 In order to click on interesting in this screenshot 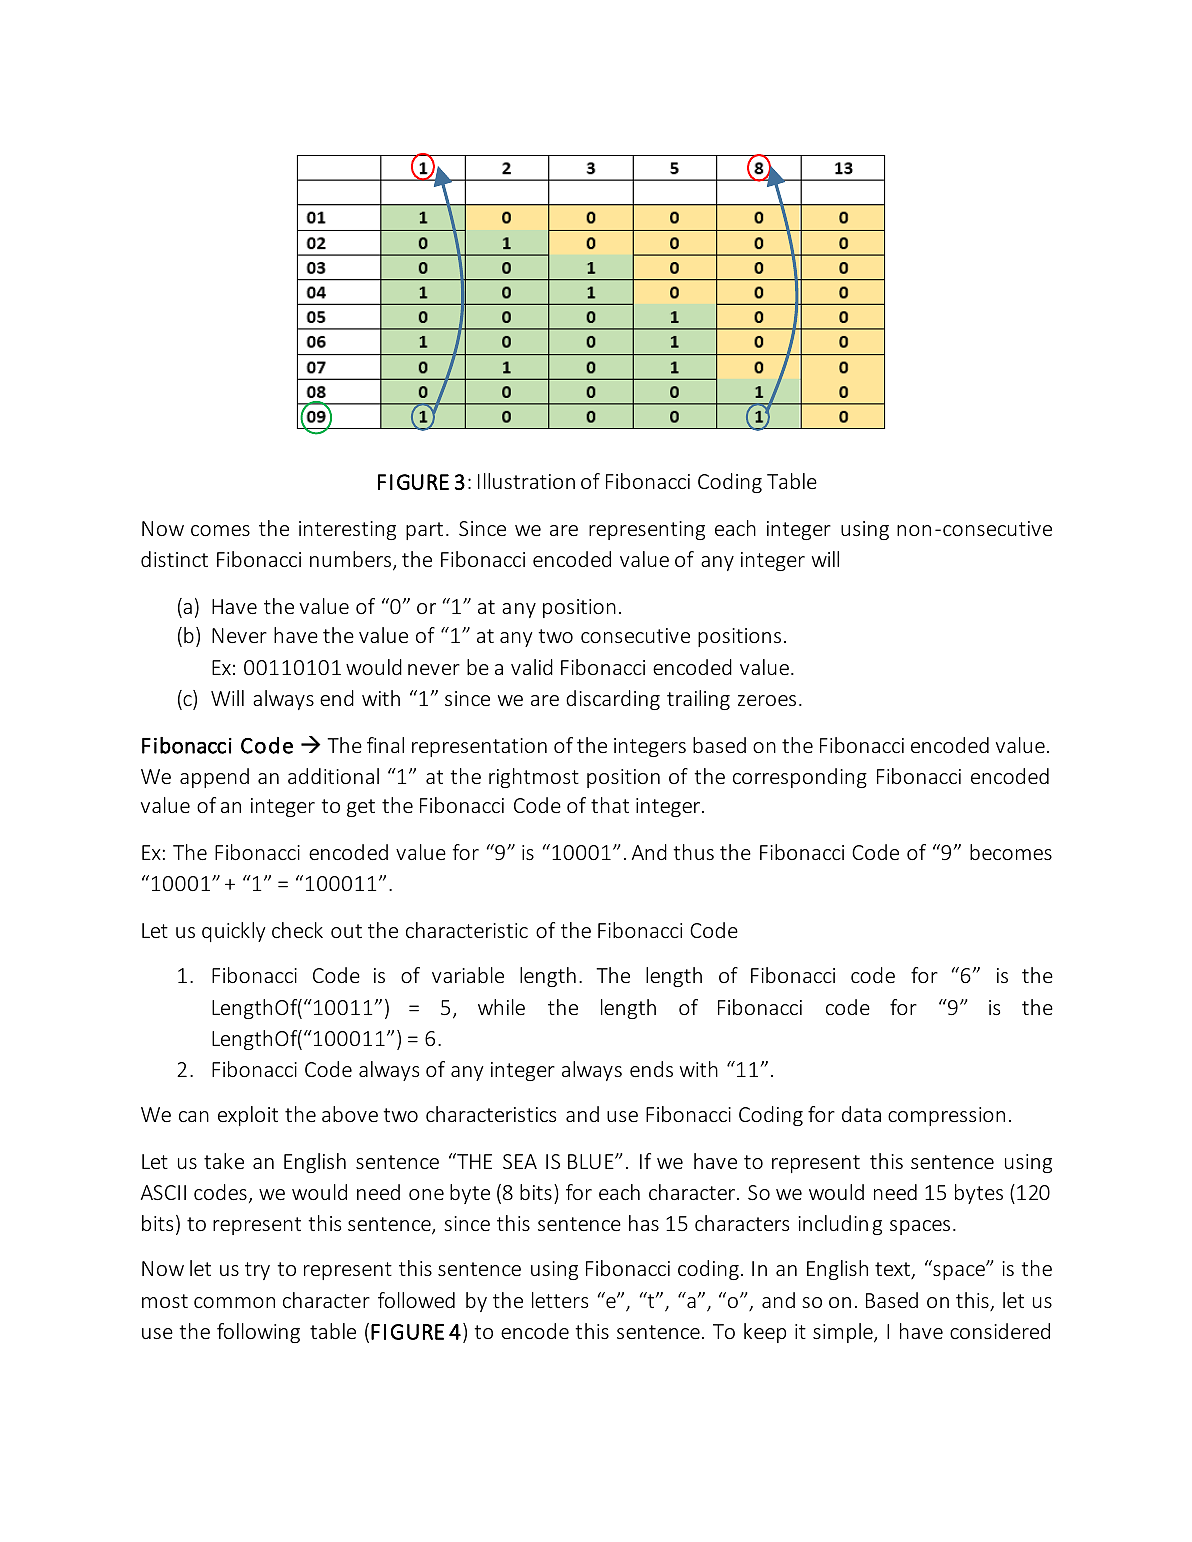, I will do `click(347, 530)`.
